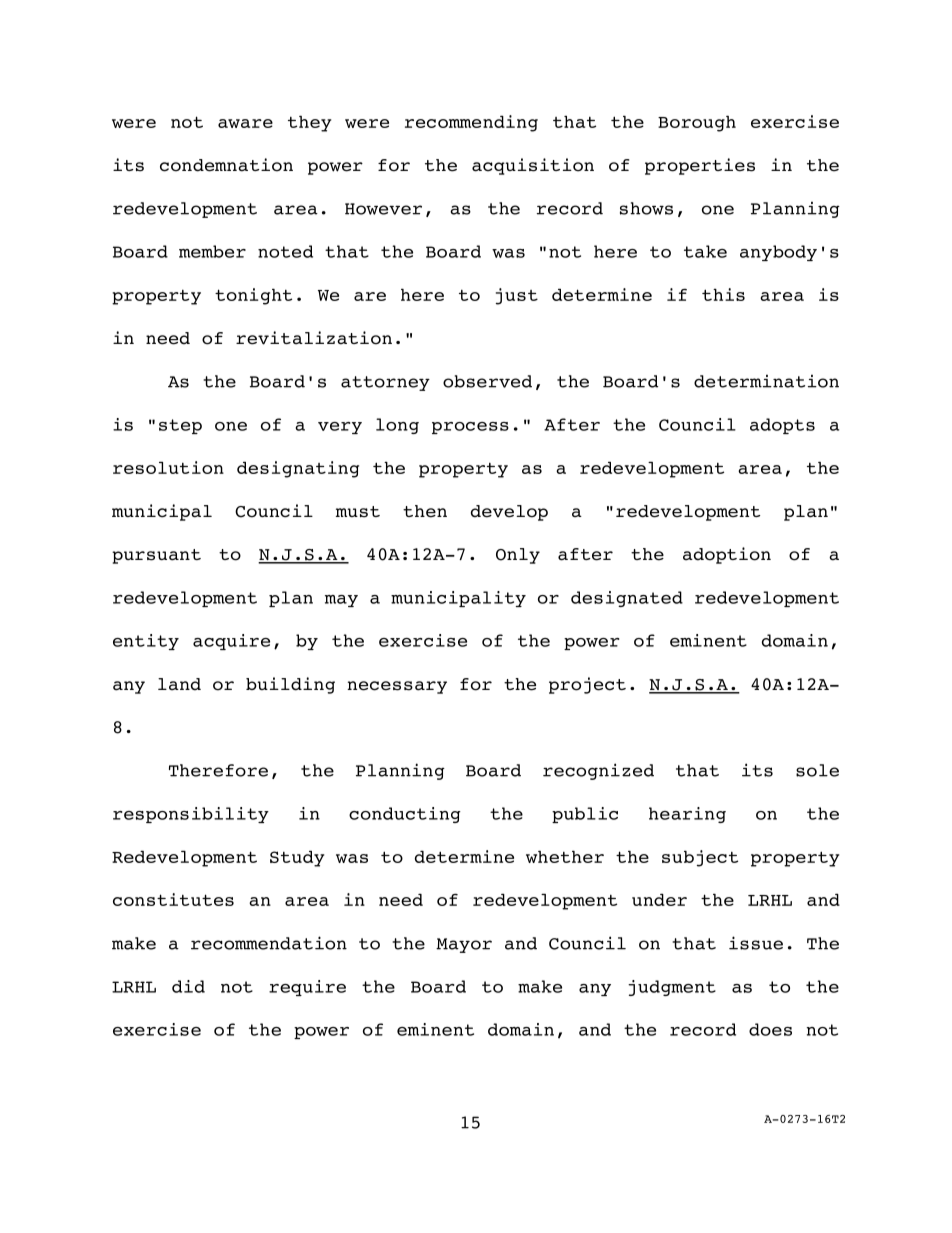 The image size is (952, 1233). What do you see at coordinates (471, 123) in the image?
I see `recommending` at bounding box center [471, 123].
